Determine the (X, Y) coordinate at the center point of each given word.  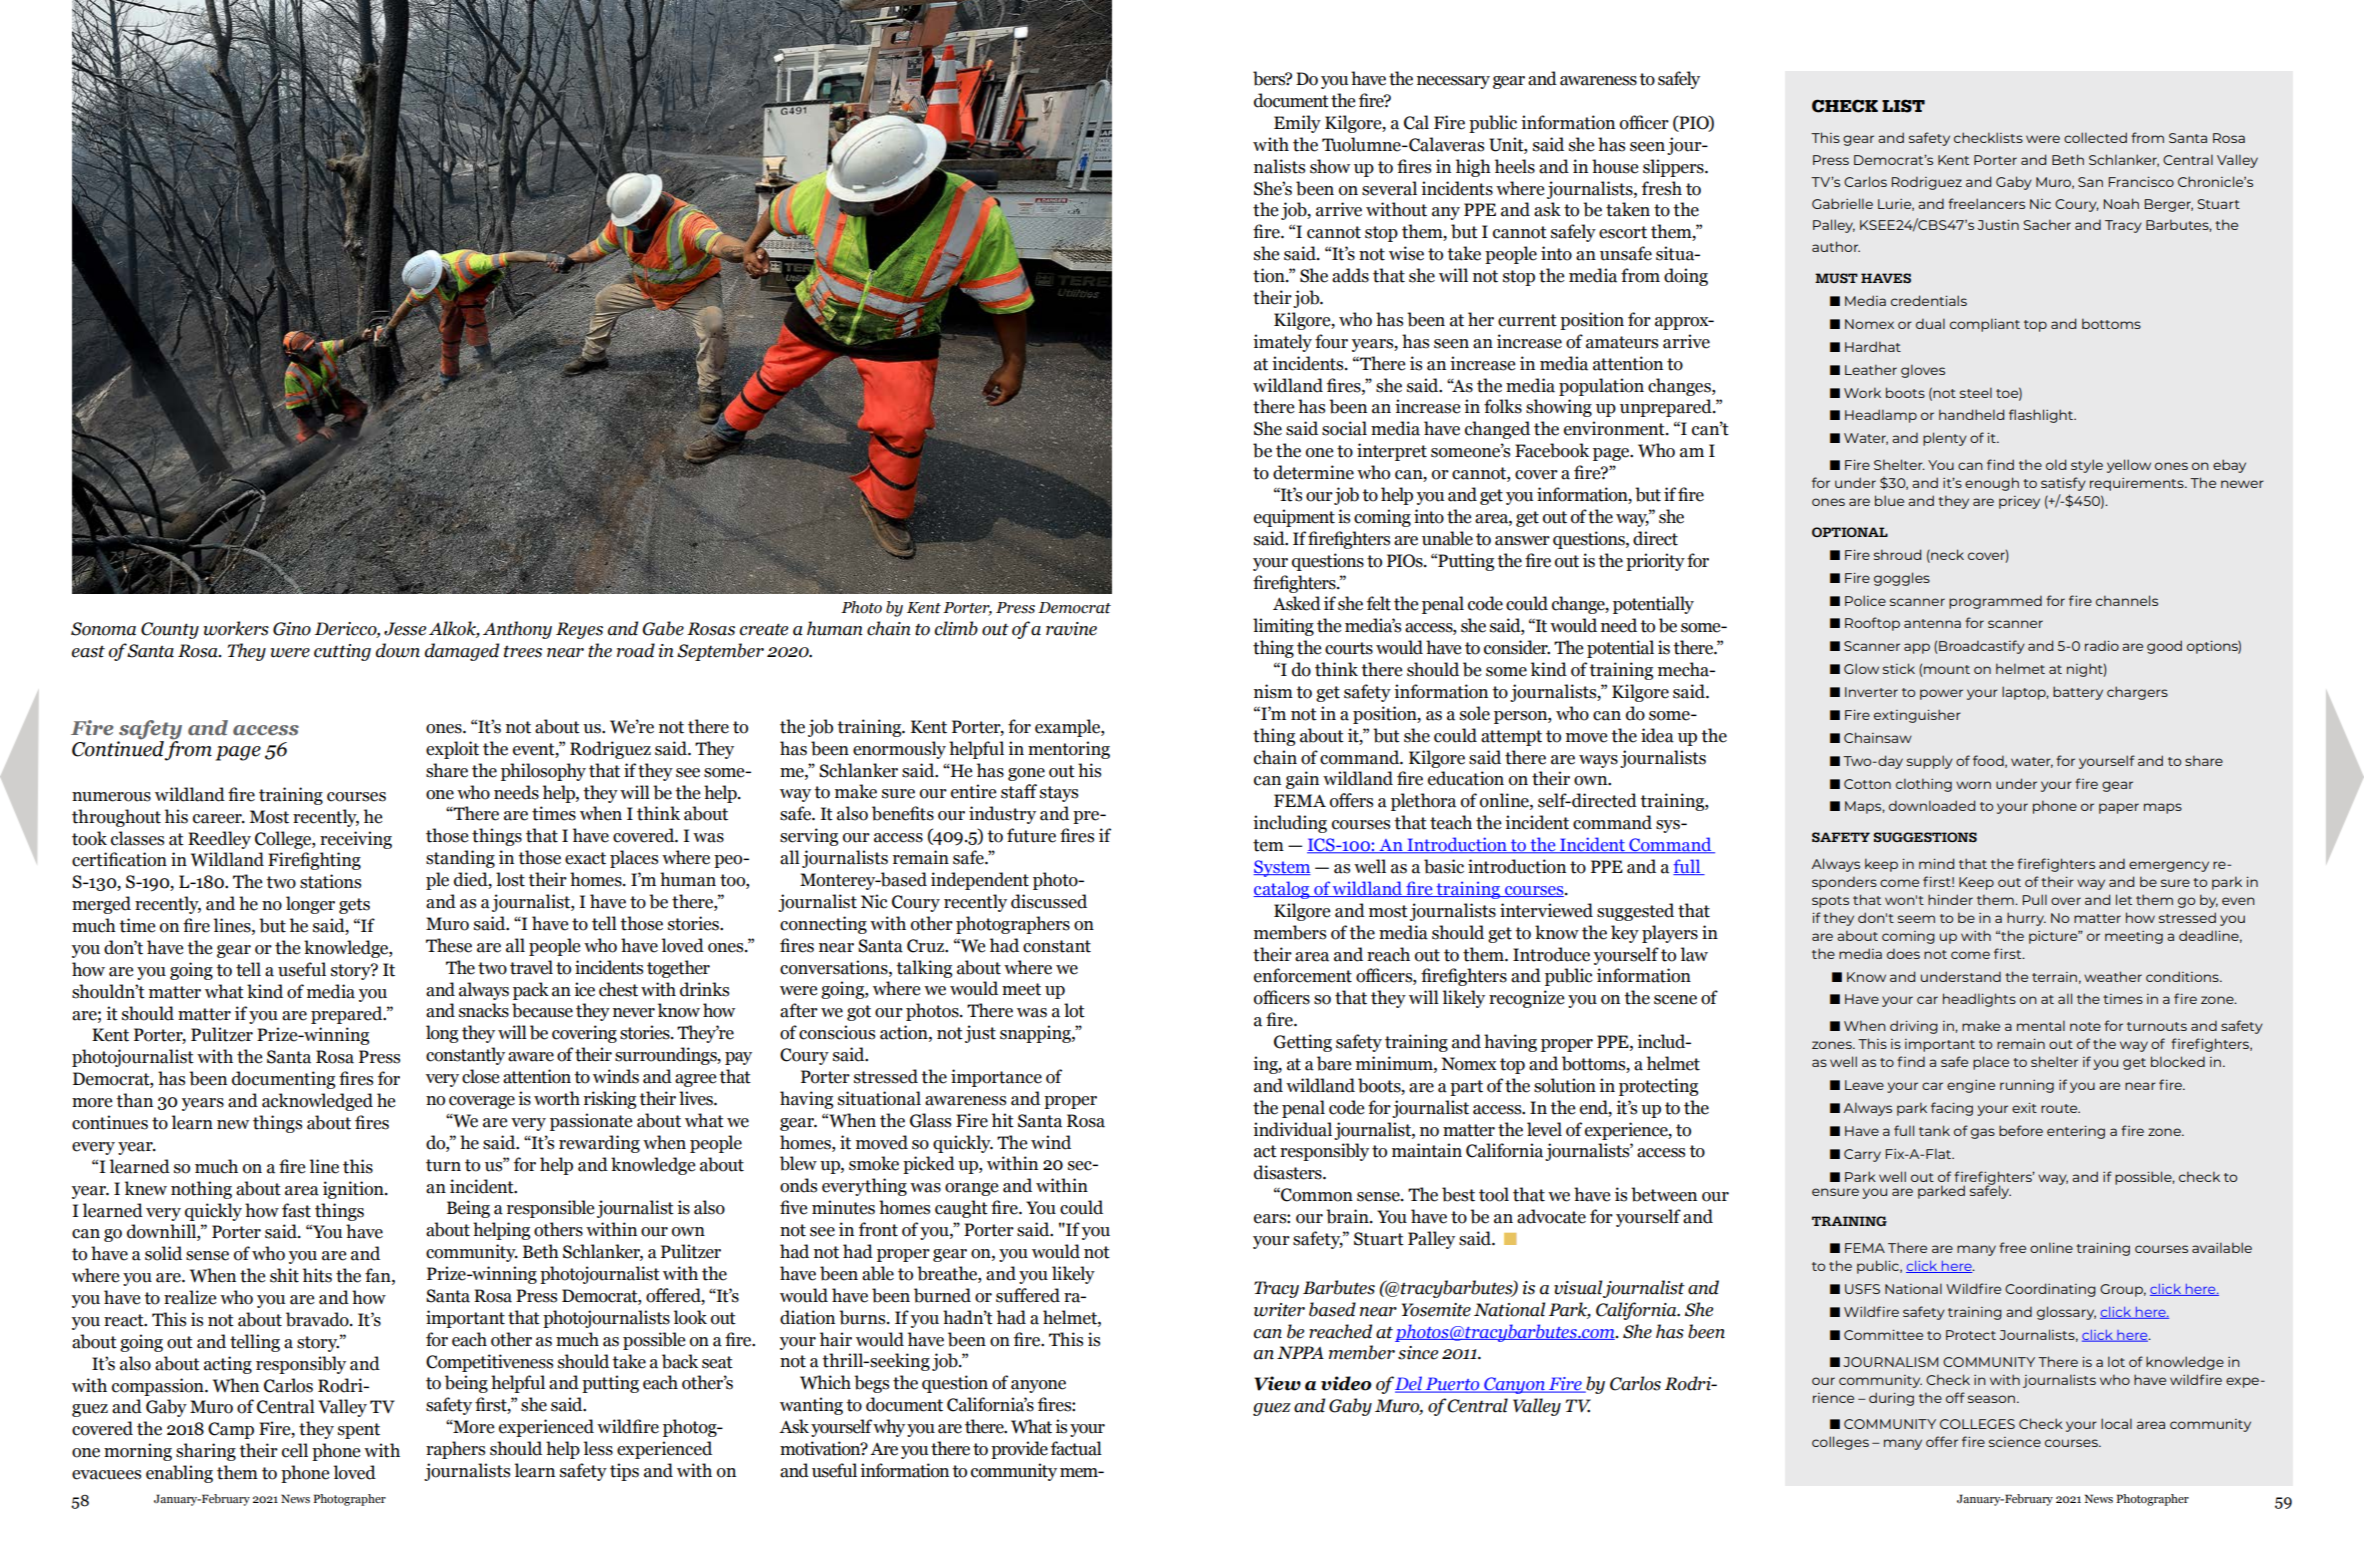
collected (2095, 137)
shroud (1897, 554)
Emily (1297, 124)
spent (359, 1431)
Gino (292, 629)
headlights (1979, 1000)
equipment (1294, 518)
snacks (484, 1010)
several (1389, 188)
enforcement (1303, 975)
